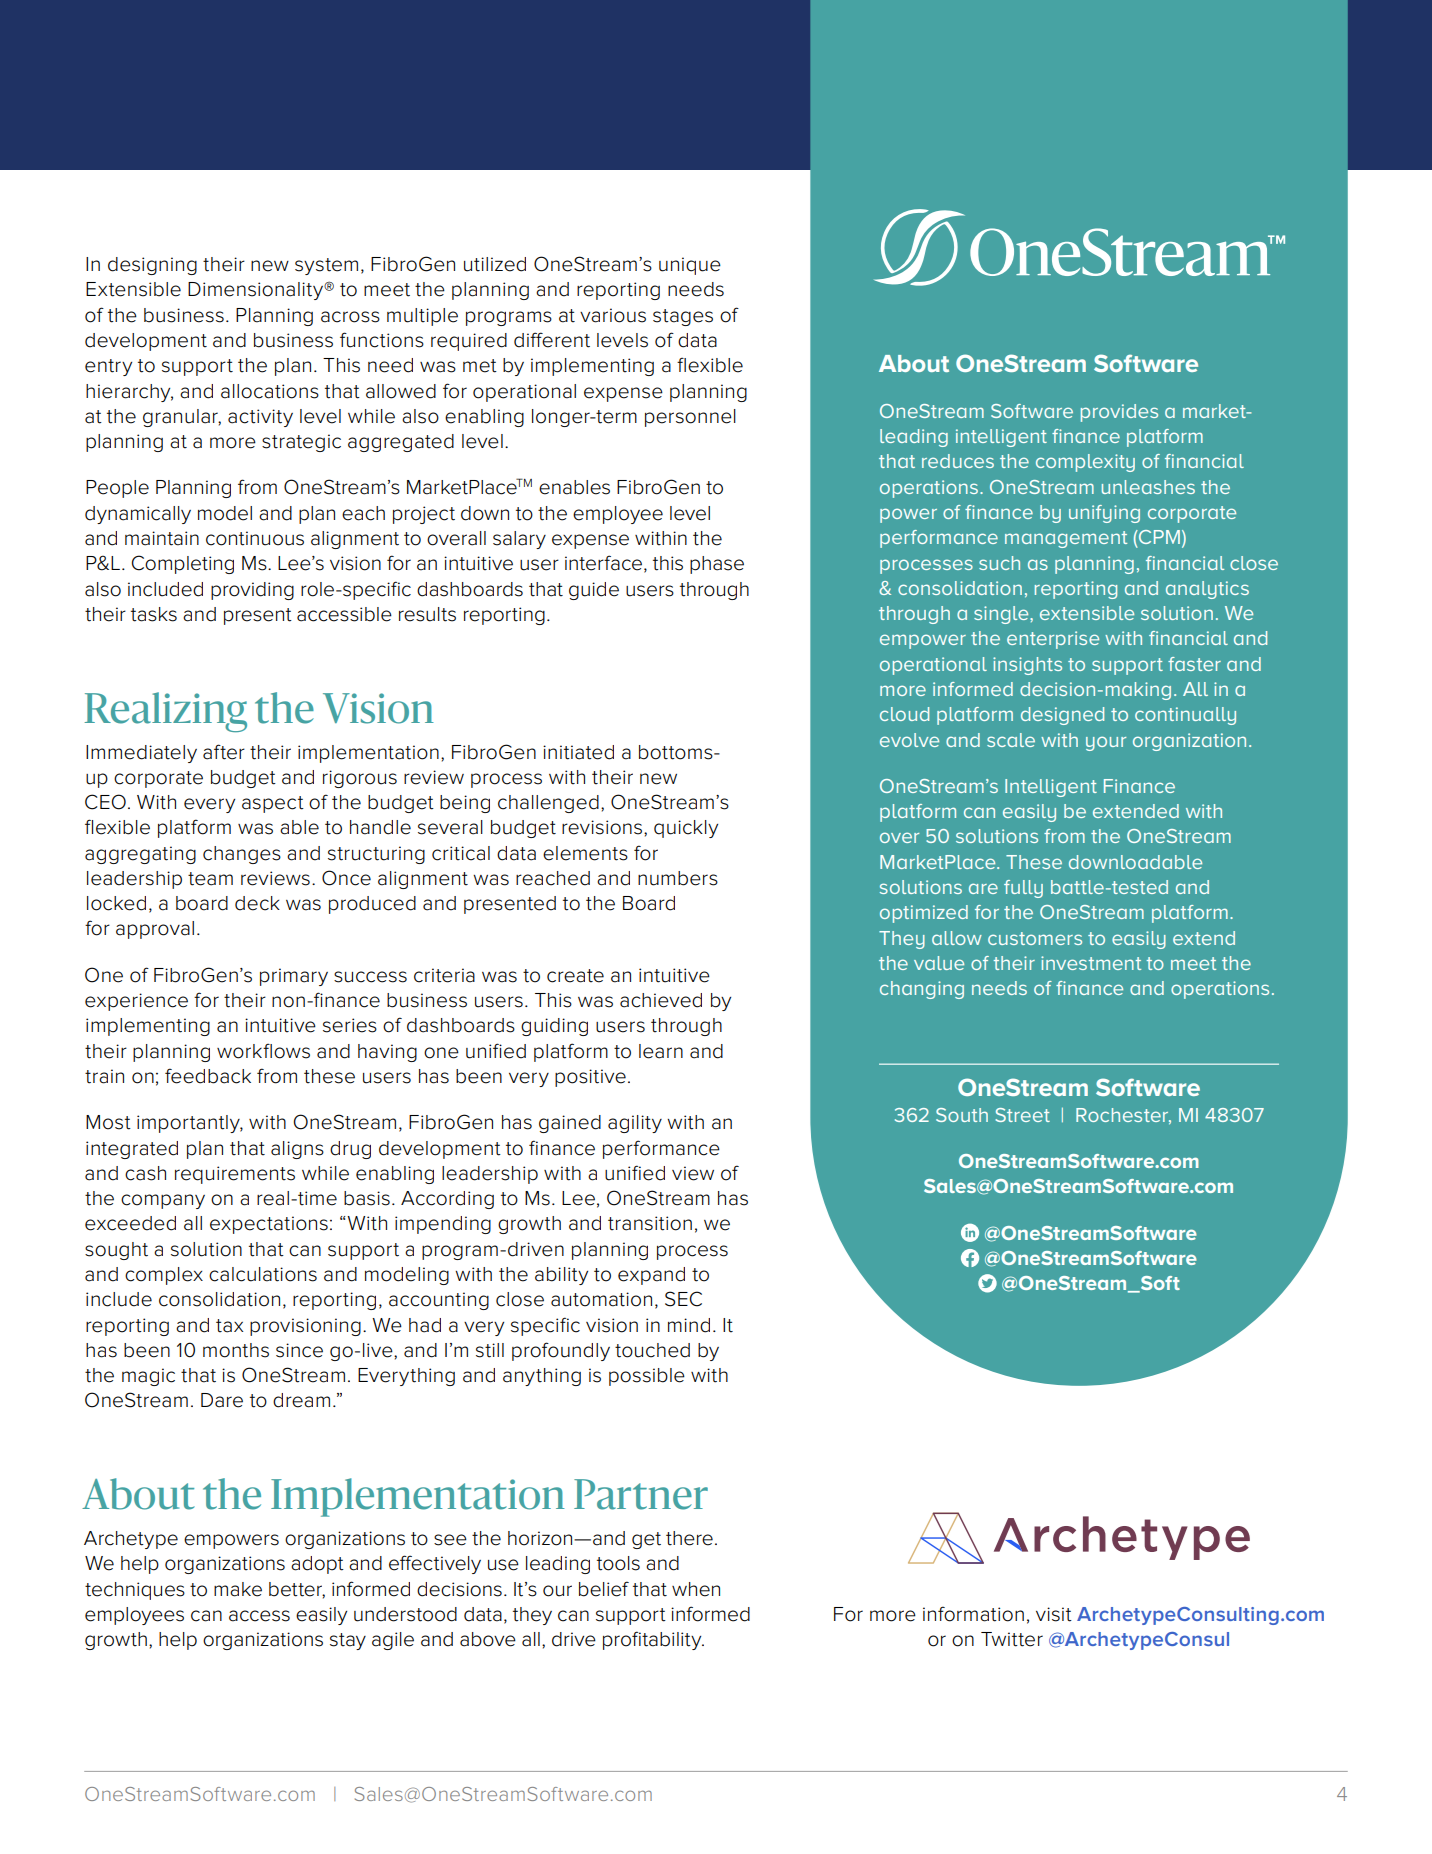 This page has width=1432, height=1854. What do you see at coordinates (1054, 1614) in the page?
I see `visit` at bounding box center [1054, 1614].
